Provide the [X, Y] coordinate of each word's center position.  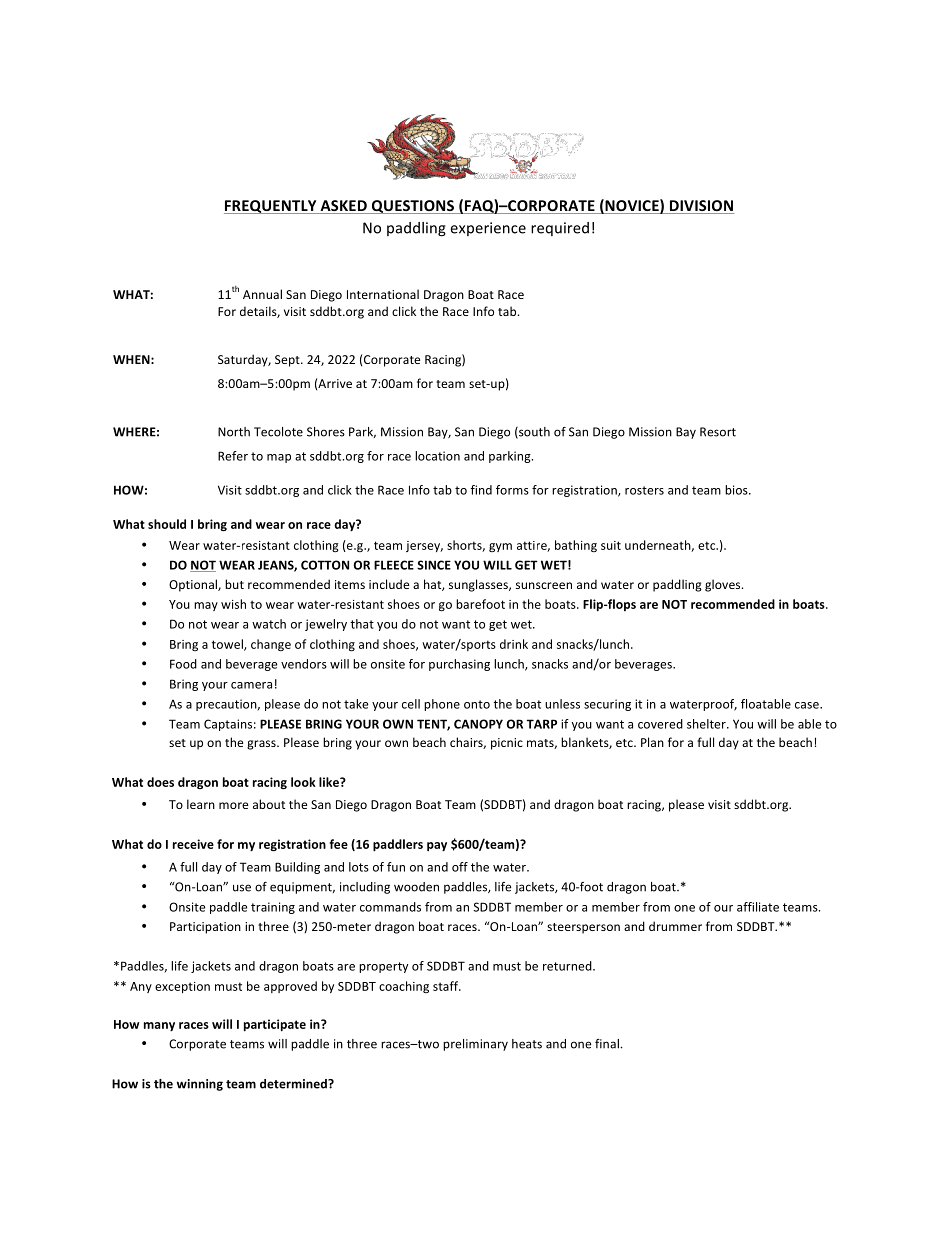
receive [193, 844]
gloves [724, 585]
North [234, 432]
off [460, 867]
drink [514, 644]
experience [488, 229]
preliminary [475, 1045]
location [437, 456]
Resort [718, 432]
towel [228, 645]
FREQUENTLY [271, 207]
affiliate [758, 907]
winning [200, 1085]
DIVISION [700, 207]
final [608, 1044]
